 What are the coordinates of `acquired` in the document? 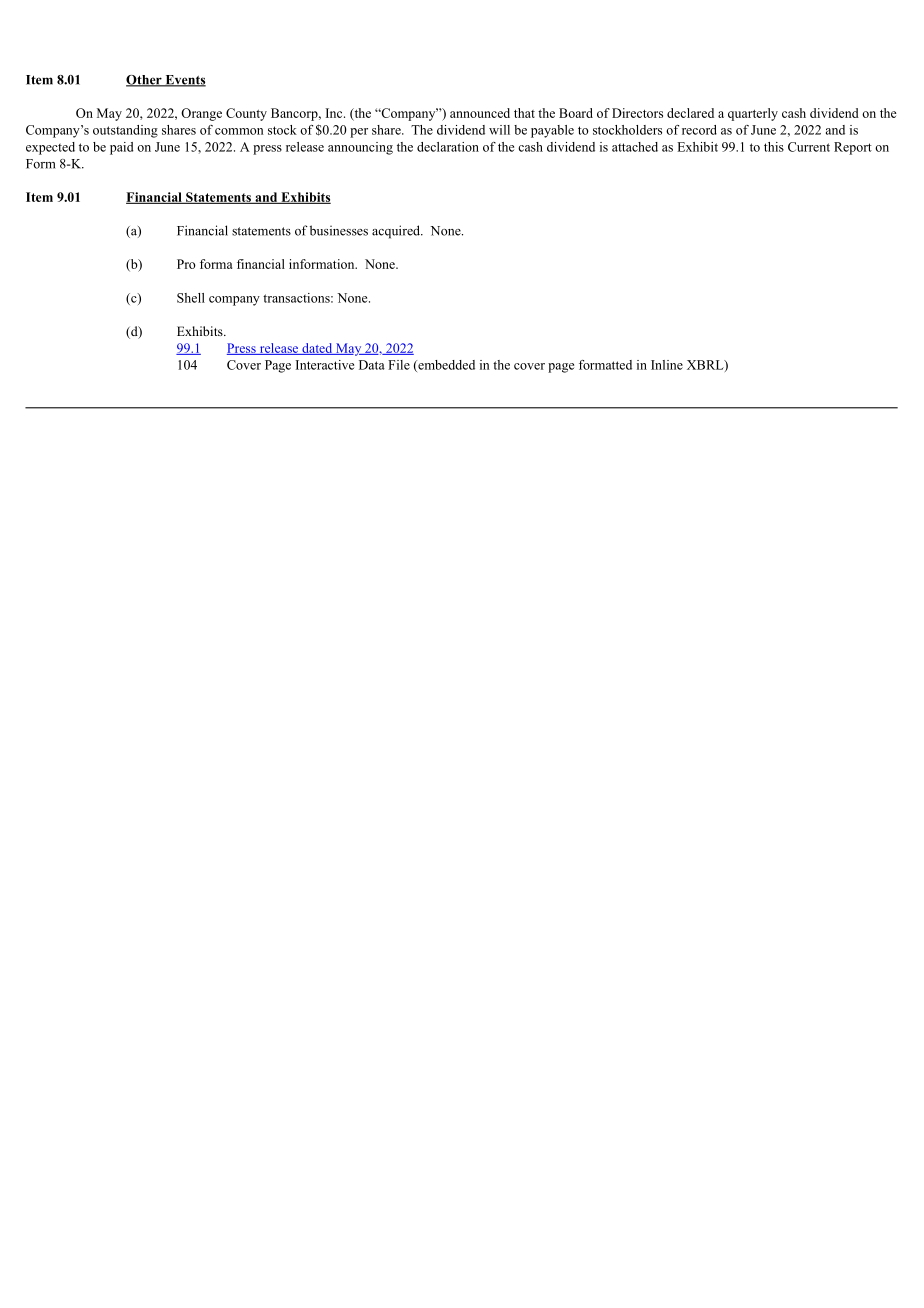 It's located at (397, 232).
